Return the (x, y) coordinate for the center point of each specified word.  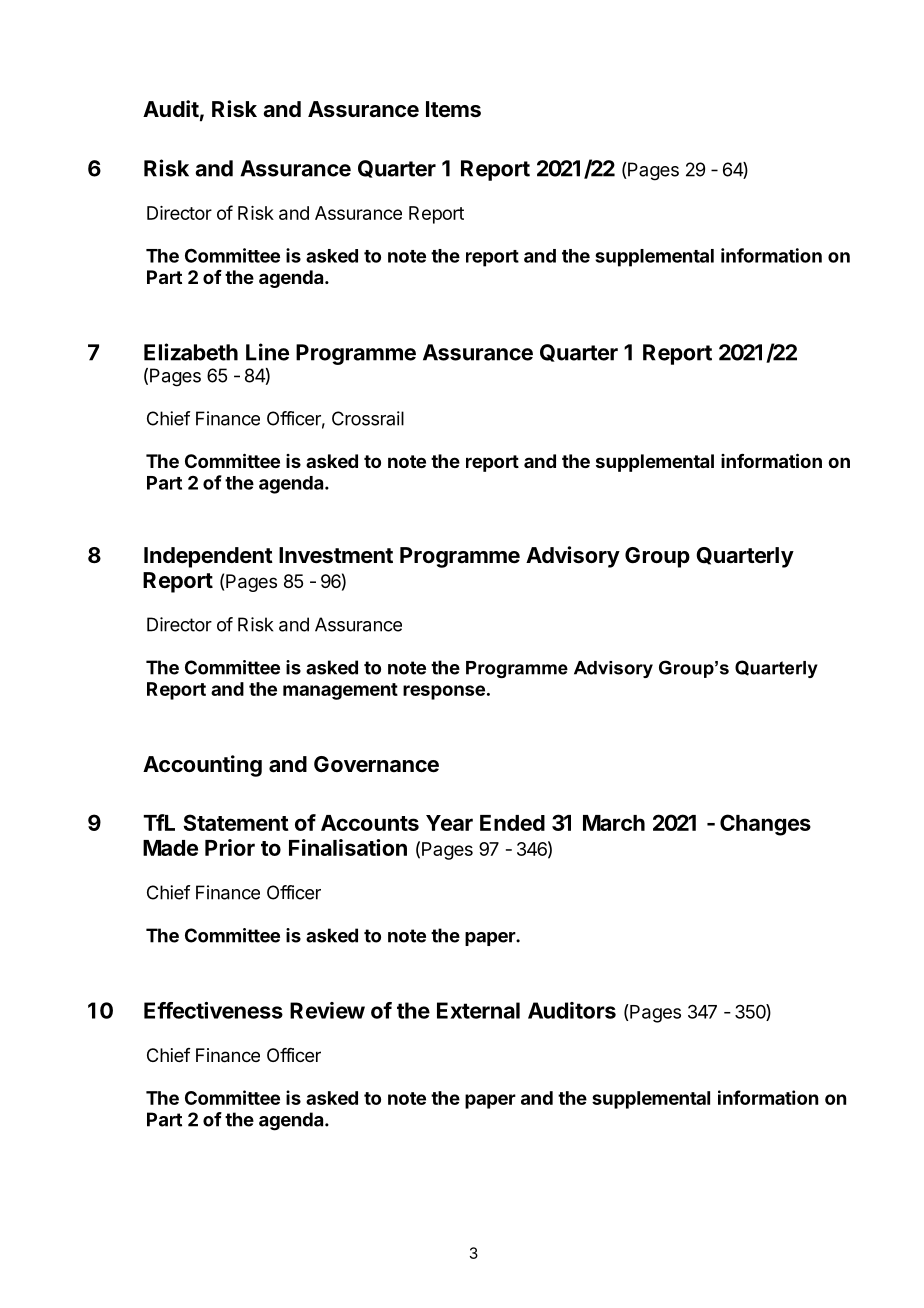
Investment (336, 555)
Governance (376, 764)
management (340, 691)
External (478, 1010)
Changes (765, 825)
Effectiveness (213, 1010)
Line (267, 352)
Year (449, 823)
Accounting (202, 766)
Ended (512, 823)
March (614, 823)
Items (453, 109)
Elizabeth (191, 352)
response (444, 692)
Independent (208, 557)
